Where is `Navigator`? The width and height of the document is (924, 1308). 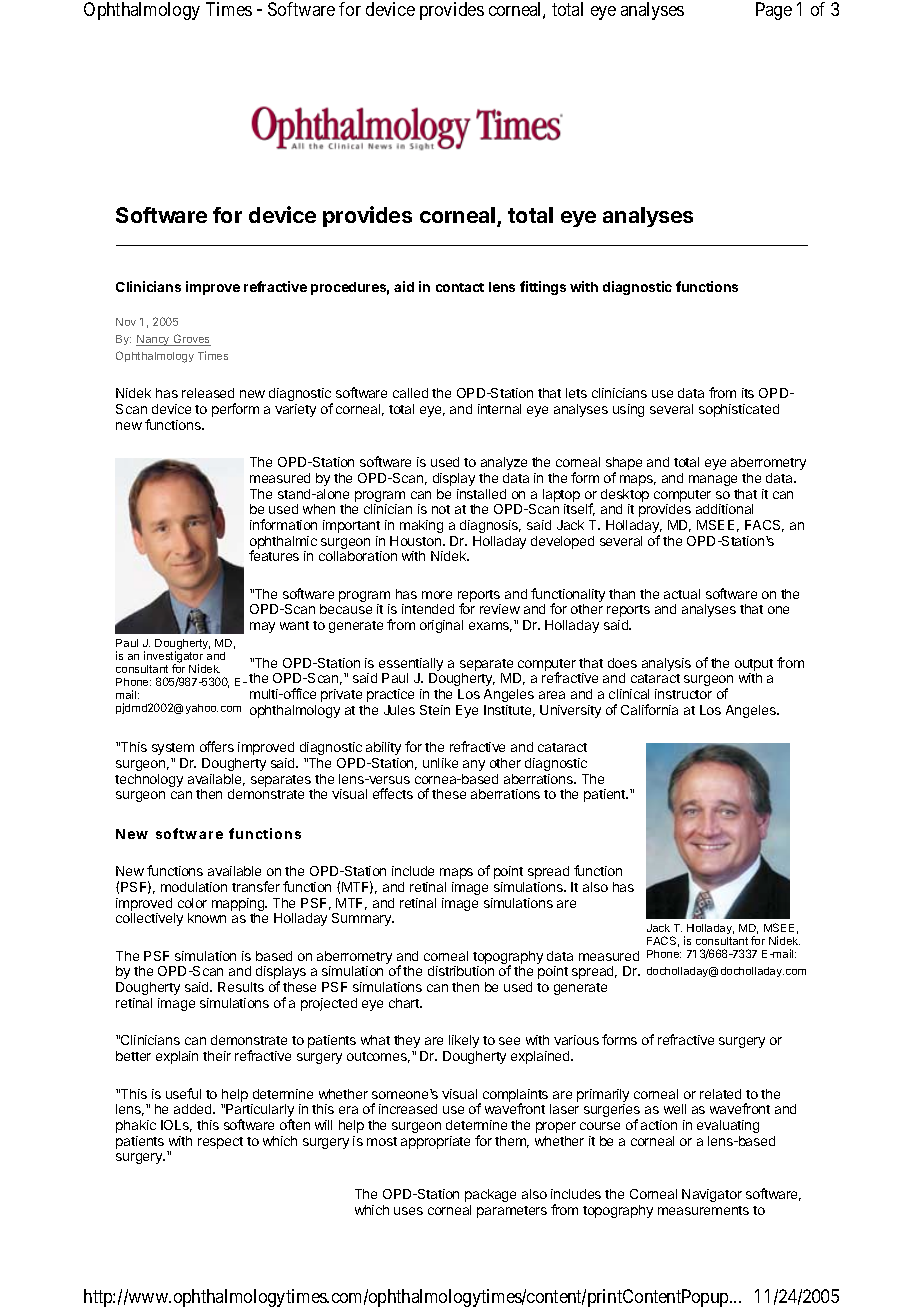
Navigator is located at coordinates (712, 1195).
